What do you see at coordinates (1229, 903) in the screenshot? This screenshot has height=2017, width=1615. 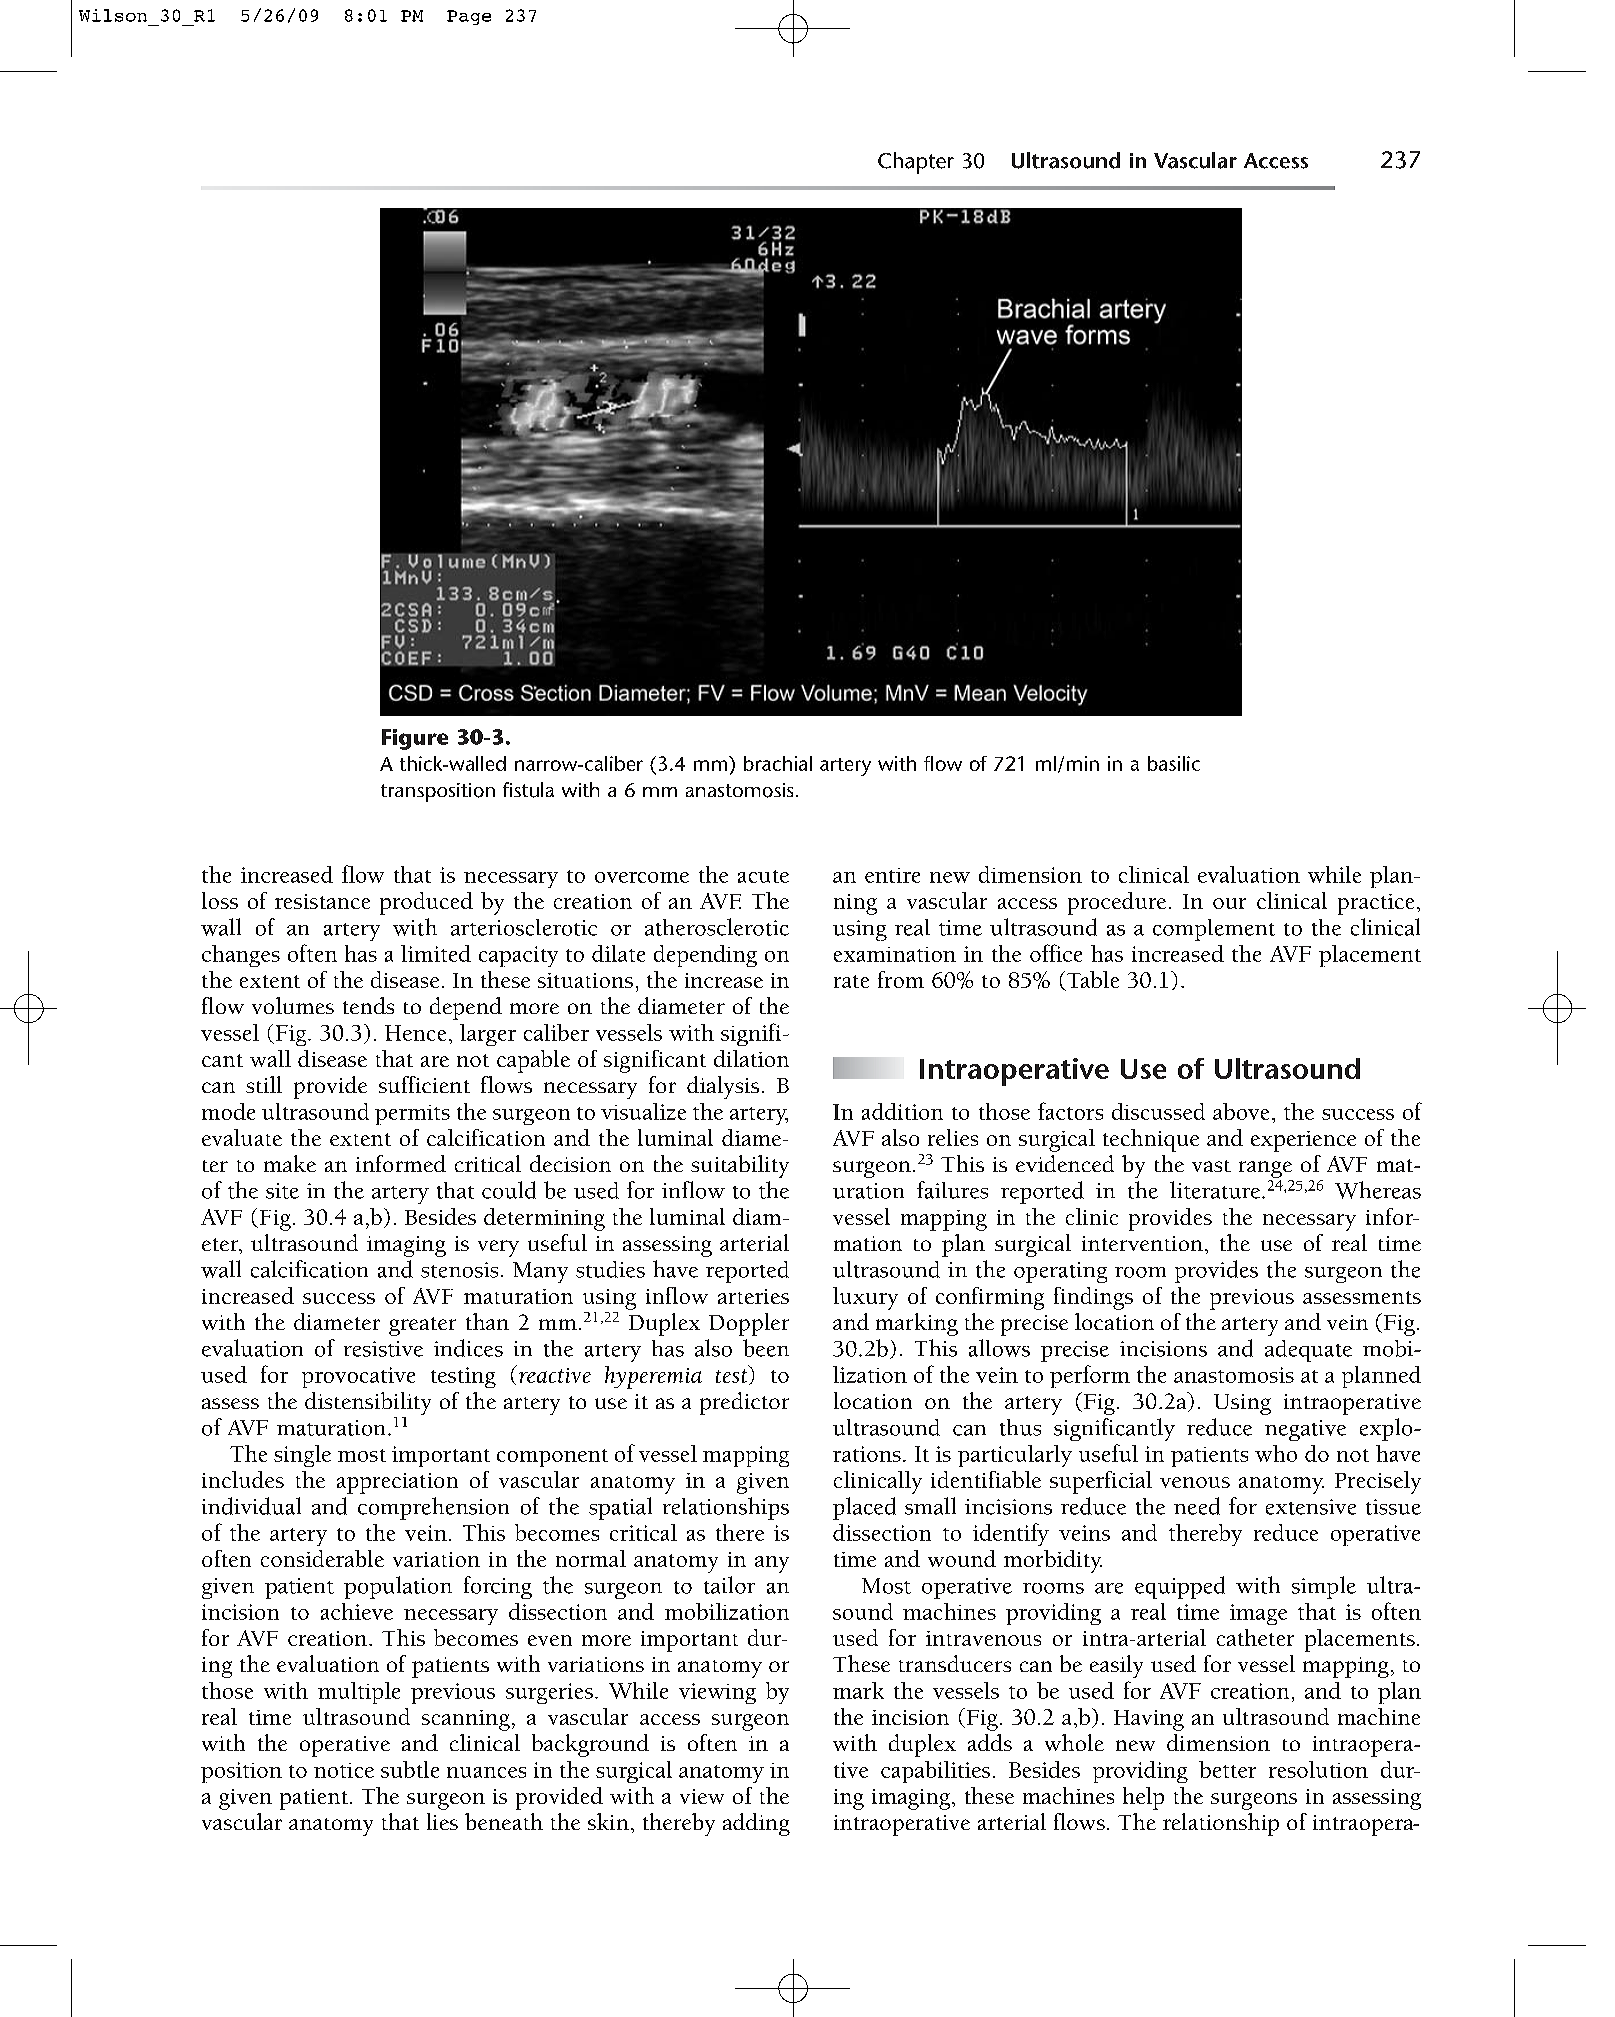 I see `our` at bounding box center [1229, 903].
